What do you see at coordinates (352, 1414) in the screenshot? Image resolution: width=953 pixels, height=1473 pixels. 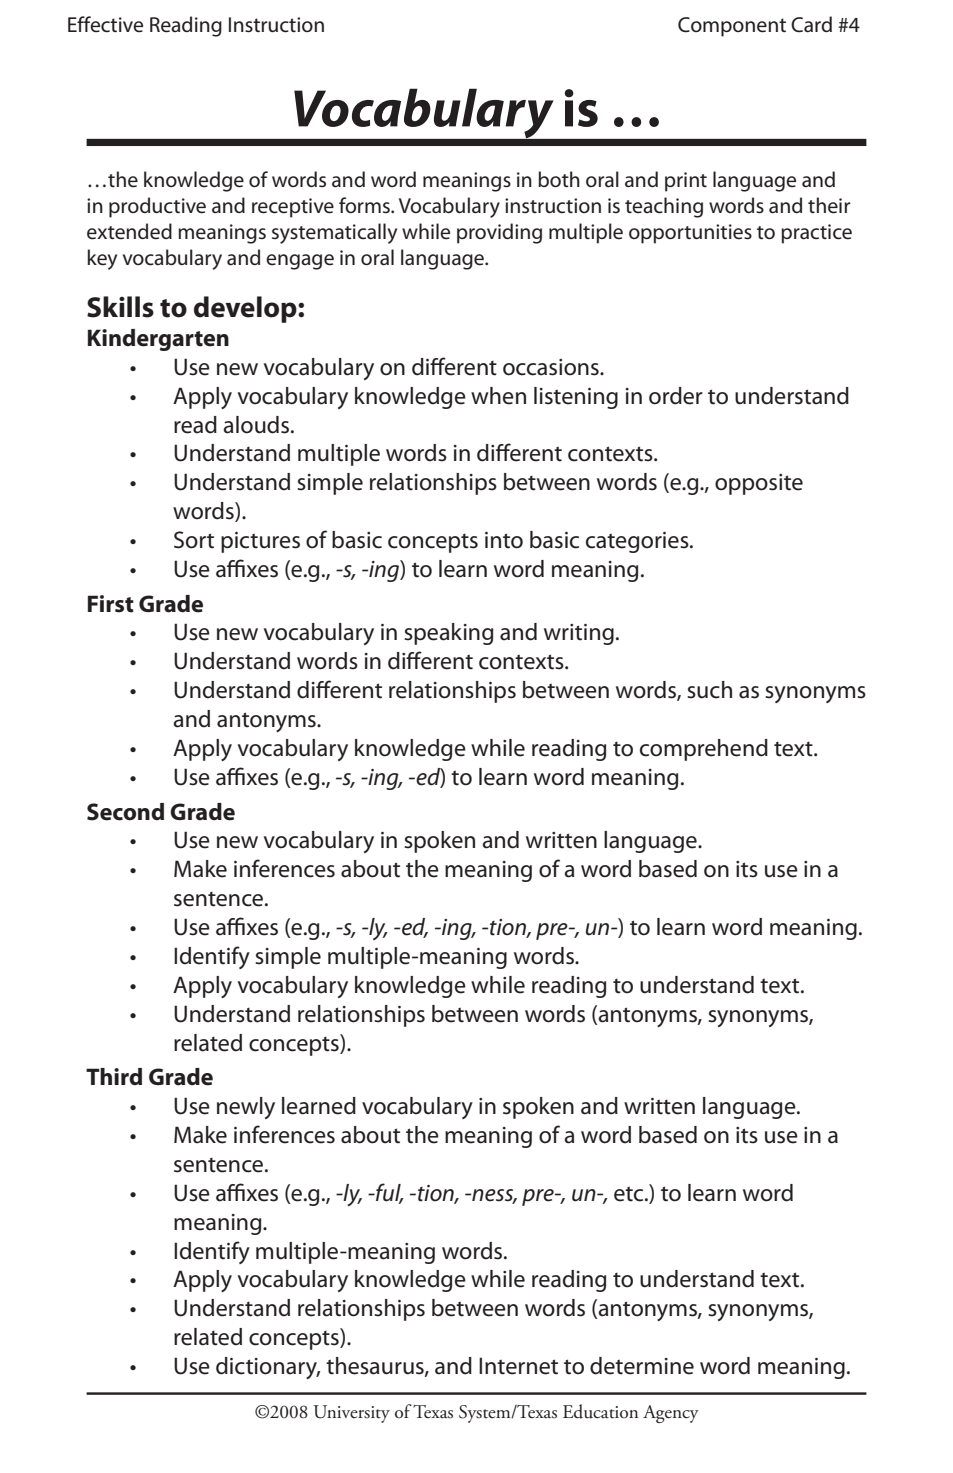 I see `University` at bounding box center [352, 1414].
